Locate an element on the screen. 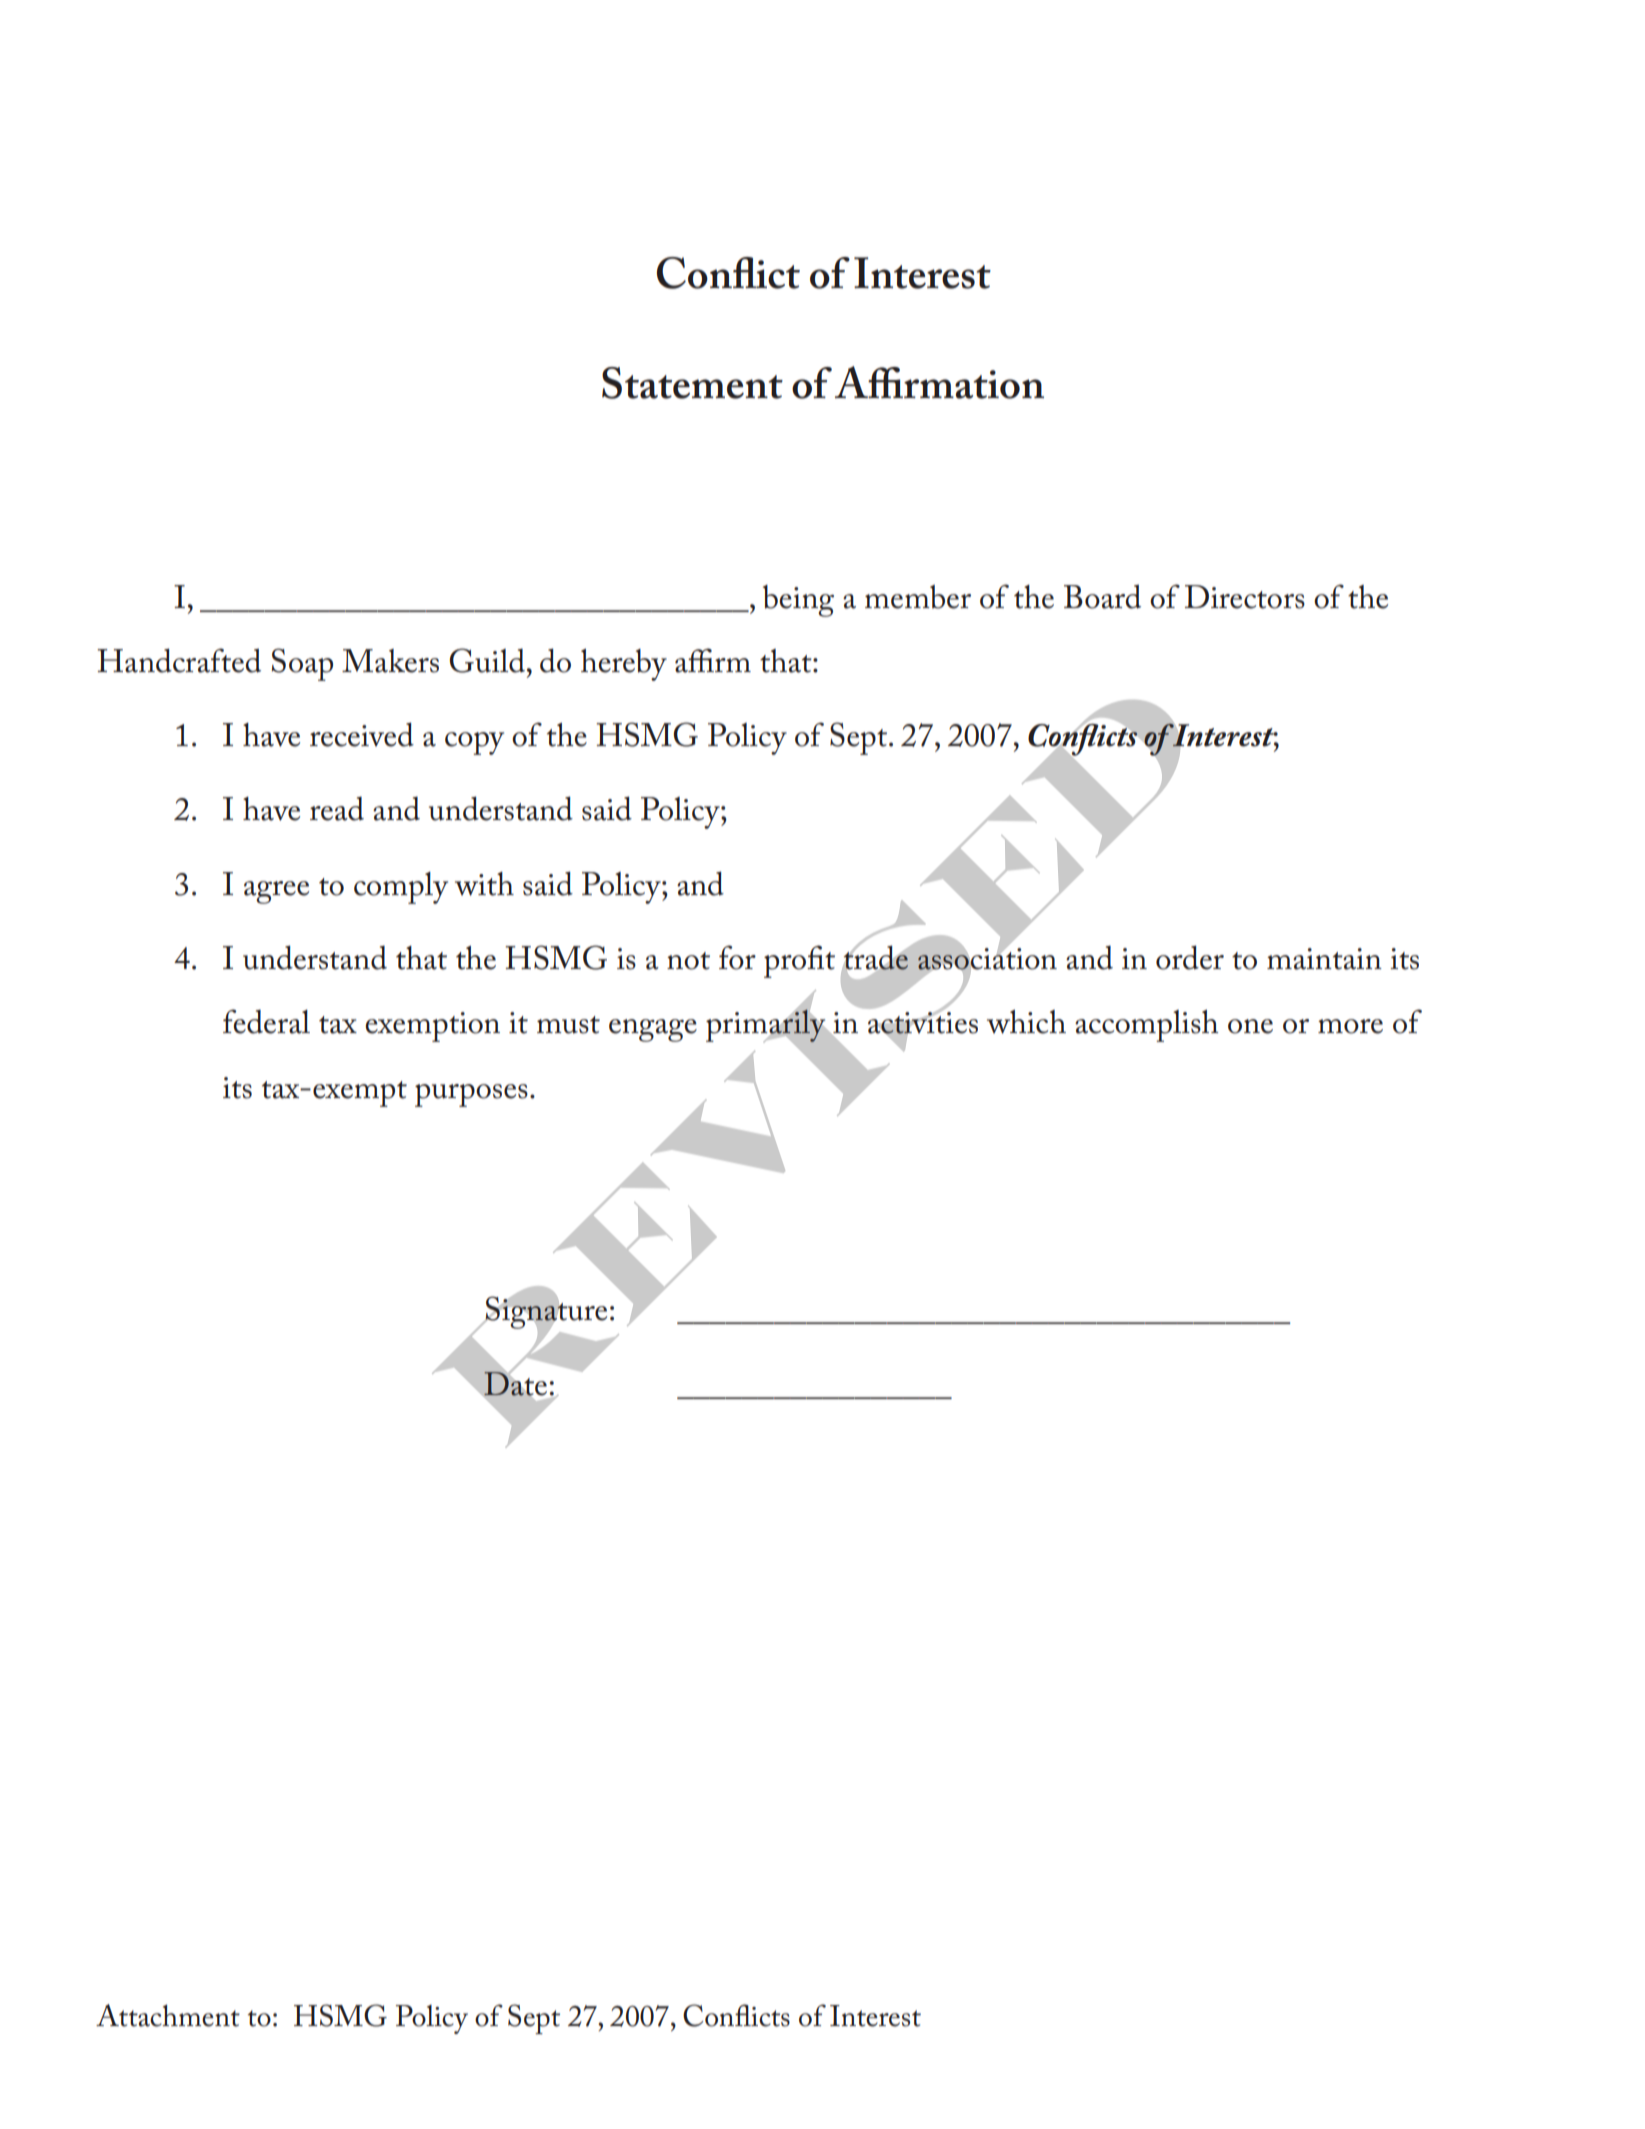 Image resolution: width=1645 pixels, height=2129 pixels. Signature is located at coordinates (545, 1313).
